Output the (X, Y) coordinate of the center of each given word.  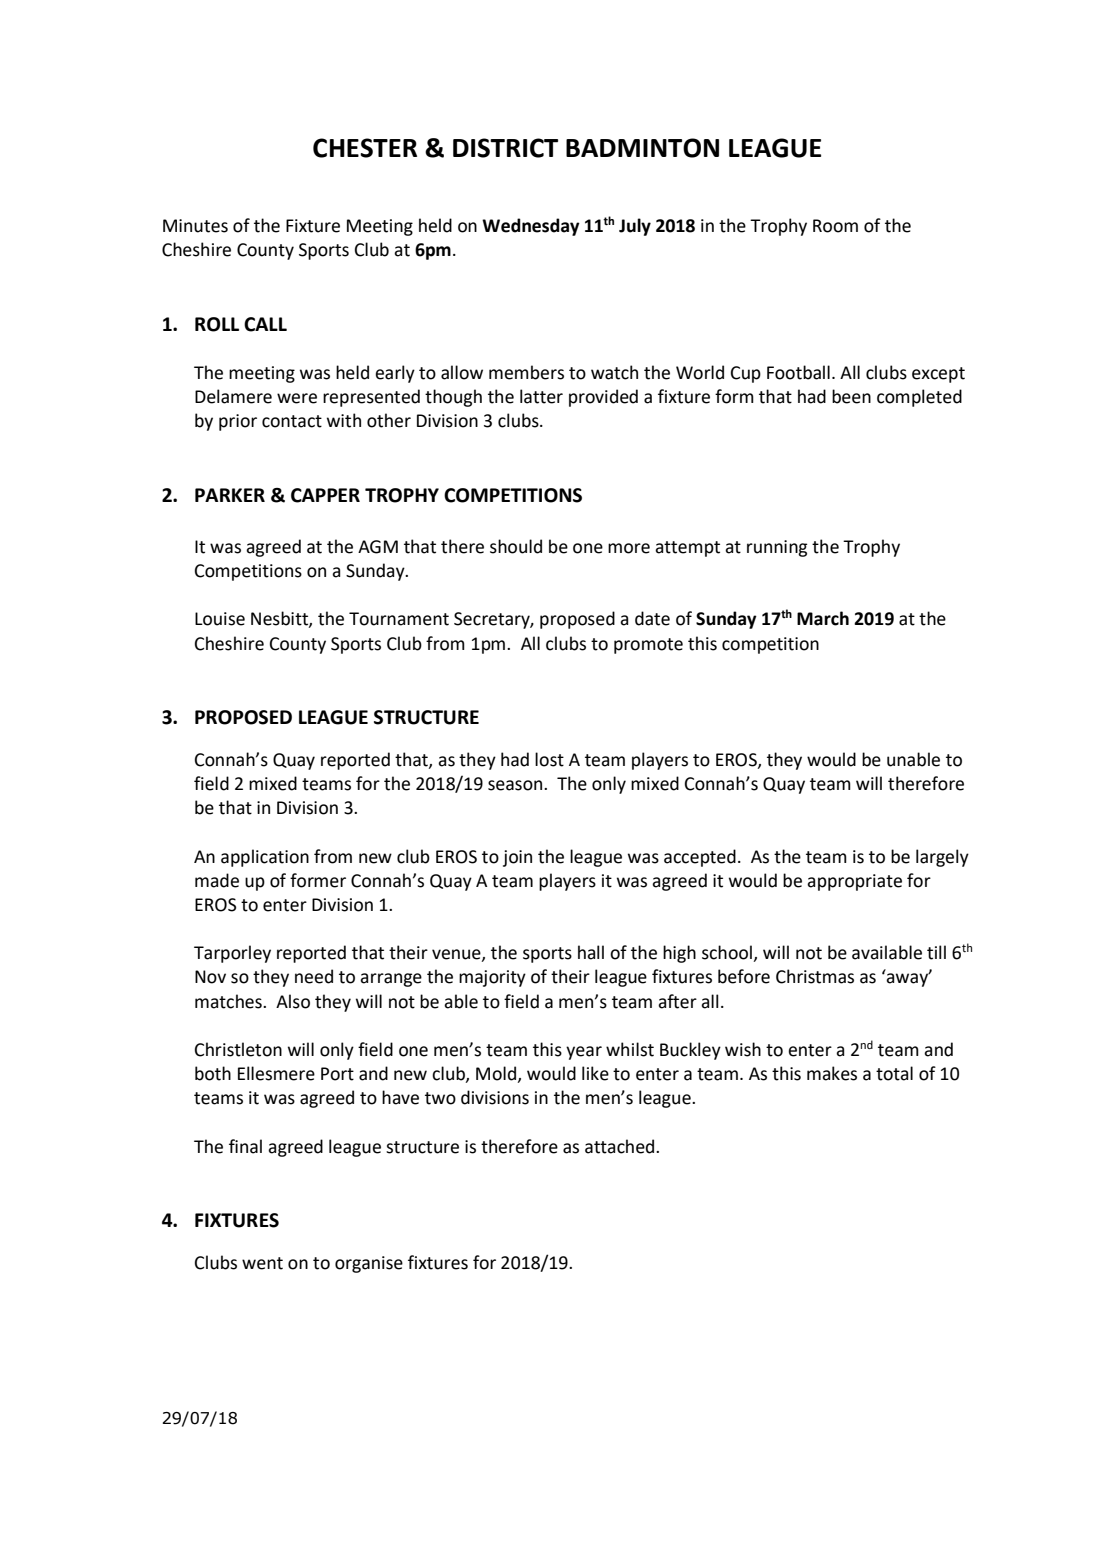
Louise (220, 619)
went (262, 1263)
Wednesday (531, 227)
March (823, 618)
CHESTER (365, 148)
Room (835, 226)
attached (621, 1146)
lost (549, 759)
